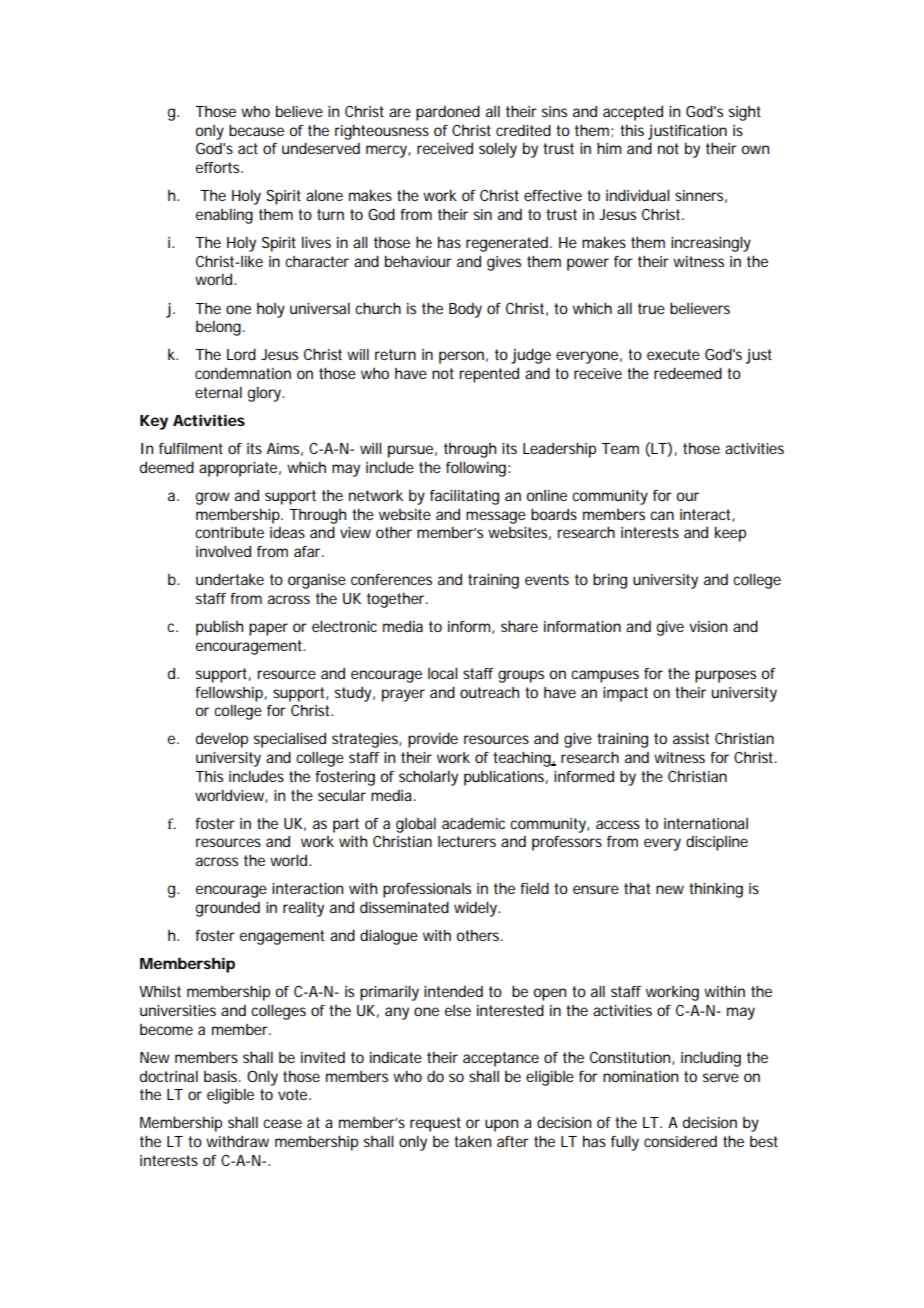  What do you see at coordinates (219, 628) in the screenshot?
I see `publish` at bounding box center [219, 628].
